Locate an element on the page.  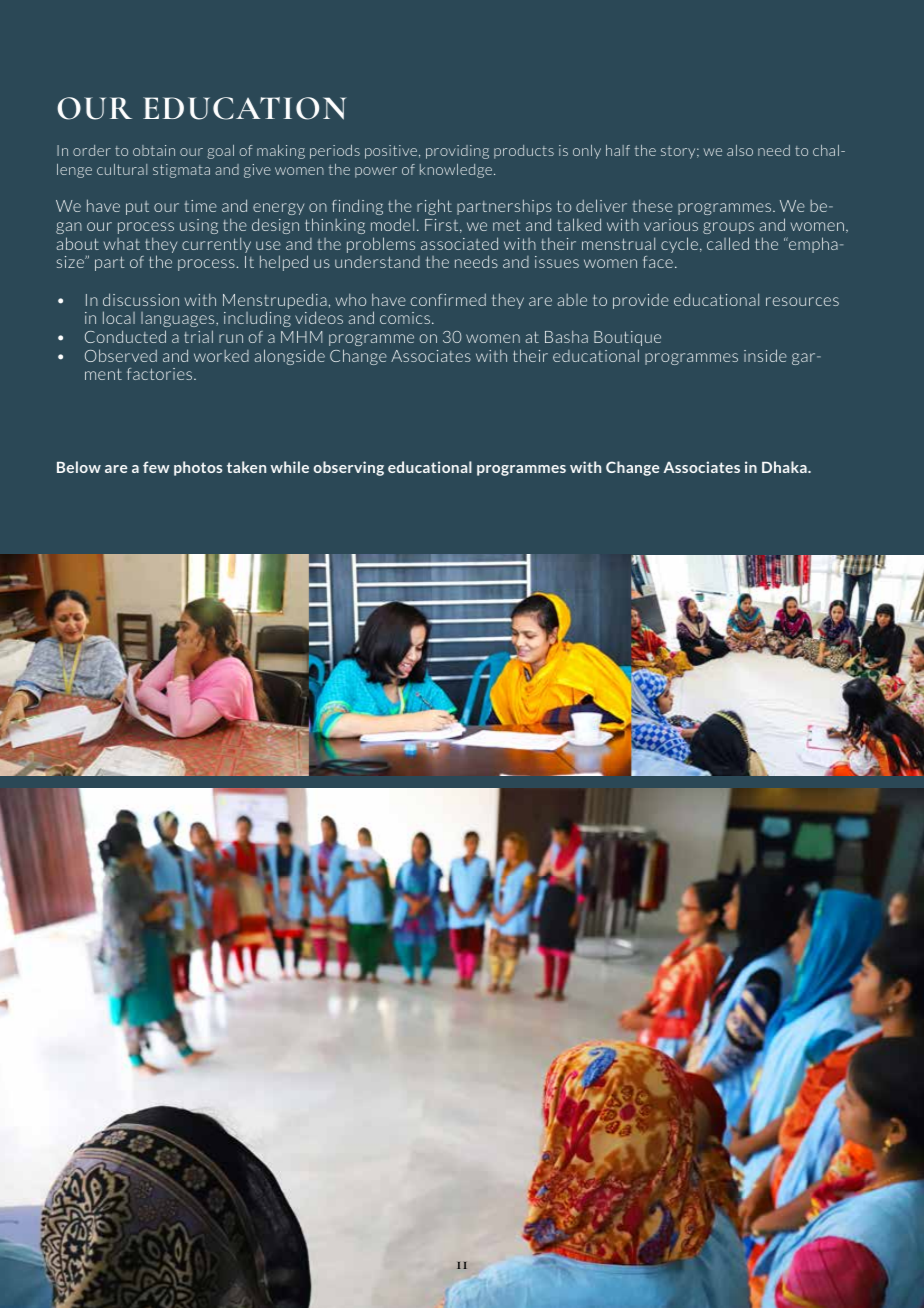
also is located at coordinates (740, 150).
